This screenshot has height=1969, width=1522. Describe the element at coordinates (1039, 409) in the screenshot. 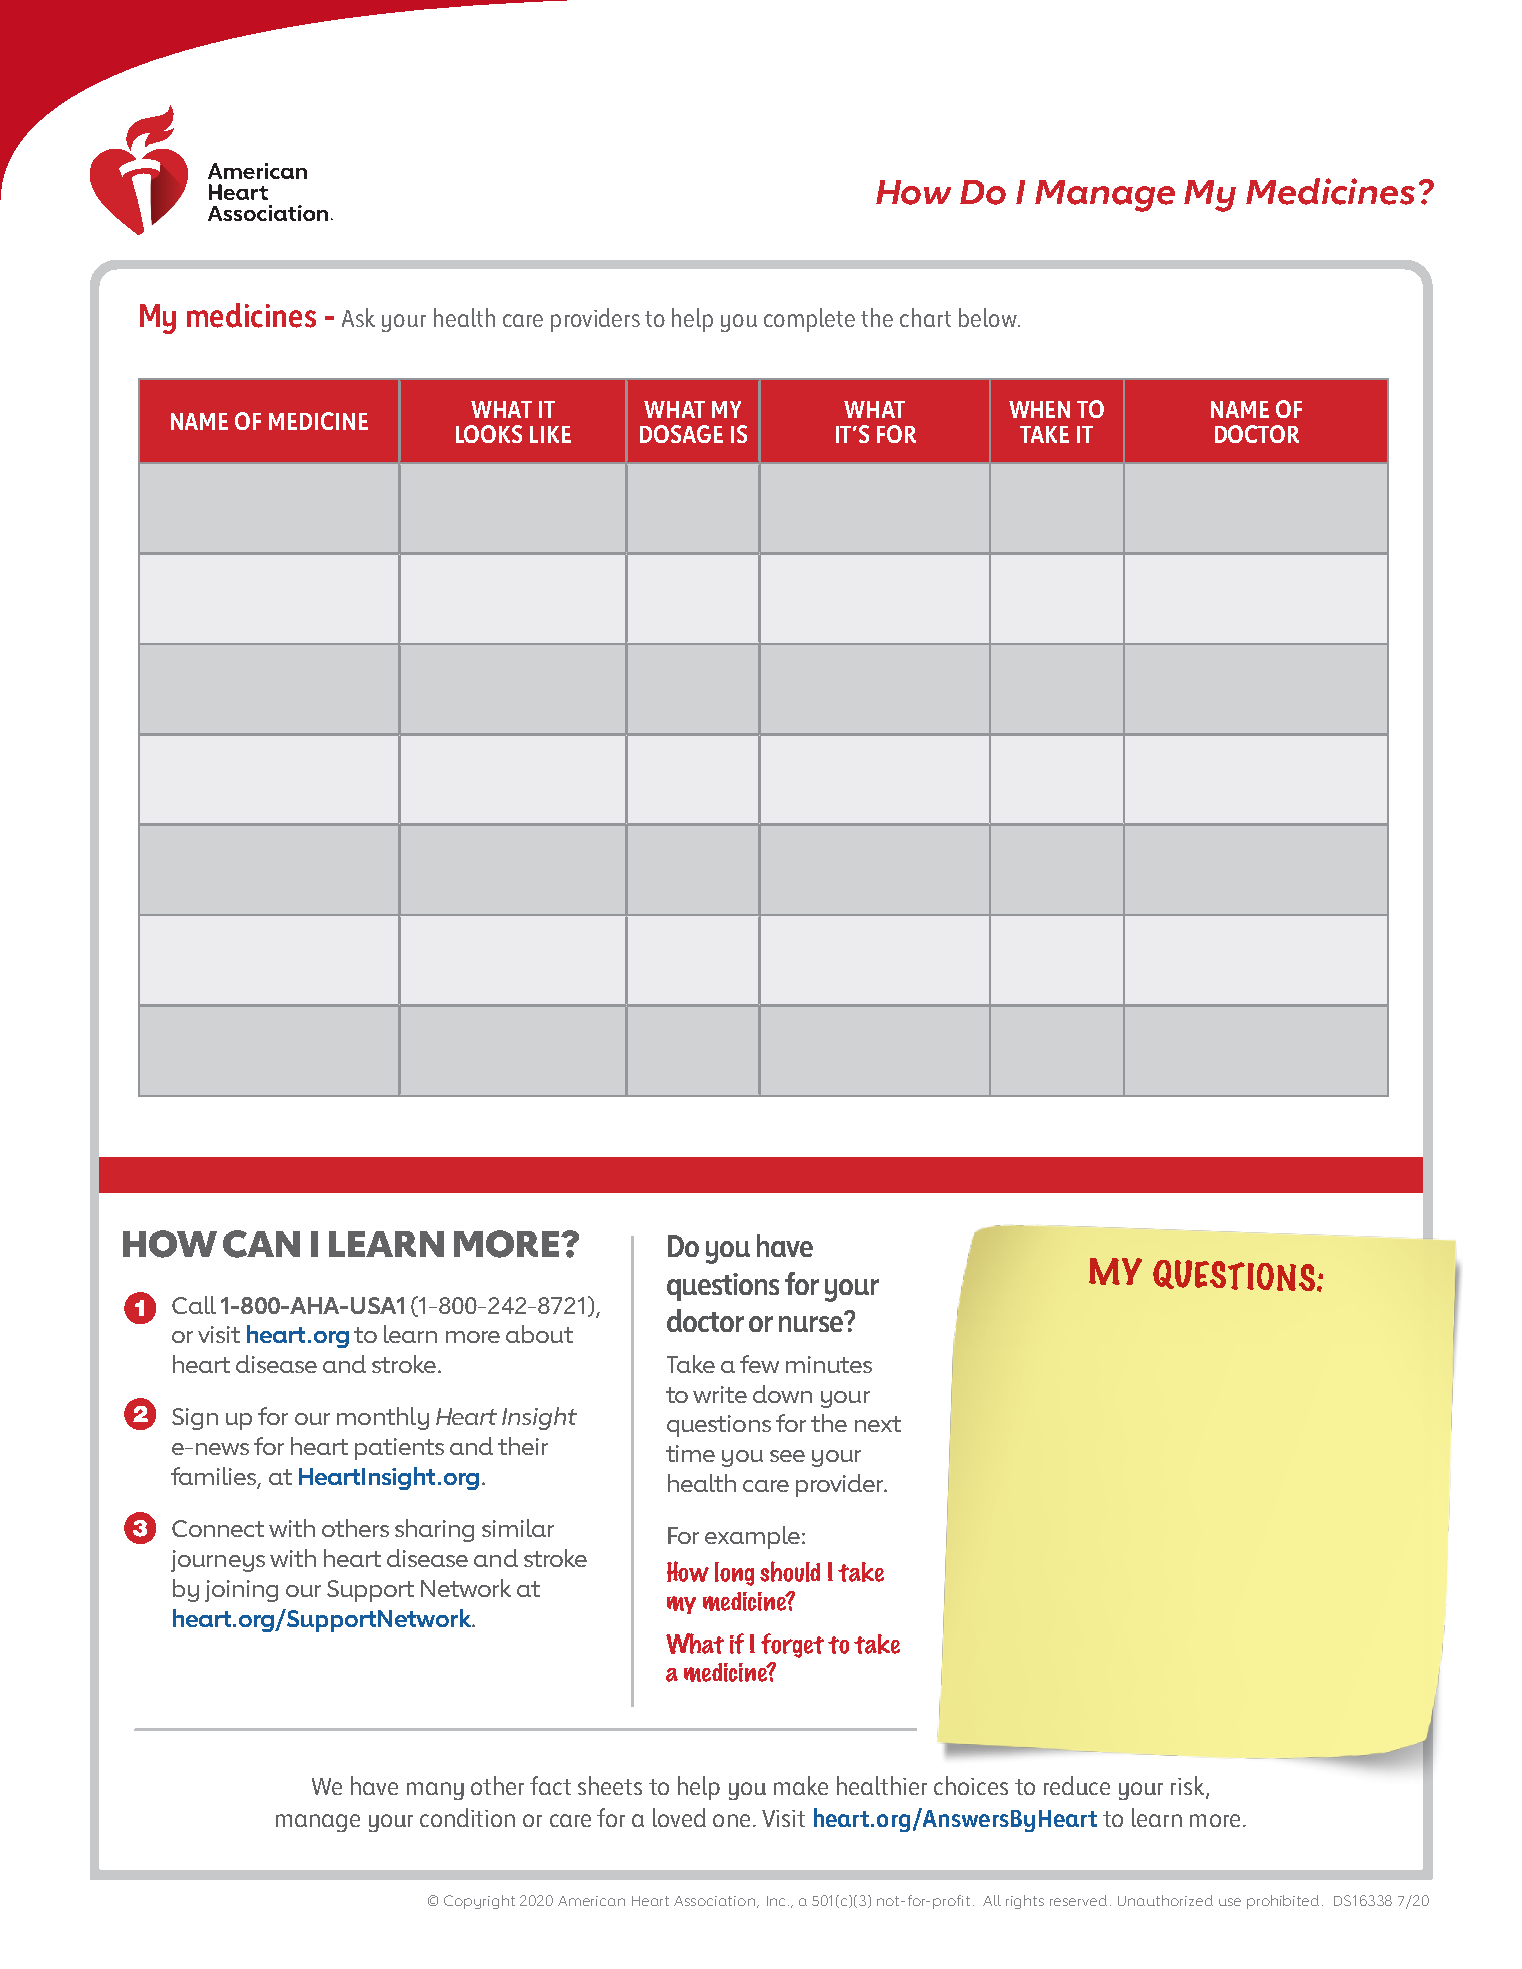

I see `WHEN` at that location.
